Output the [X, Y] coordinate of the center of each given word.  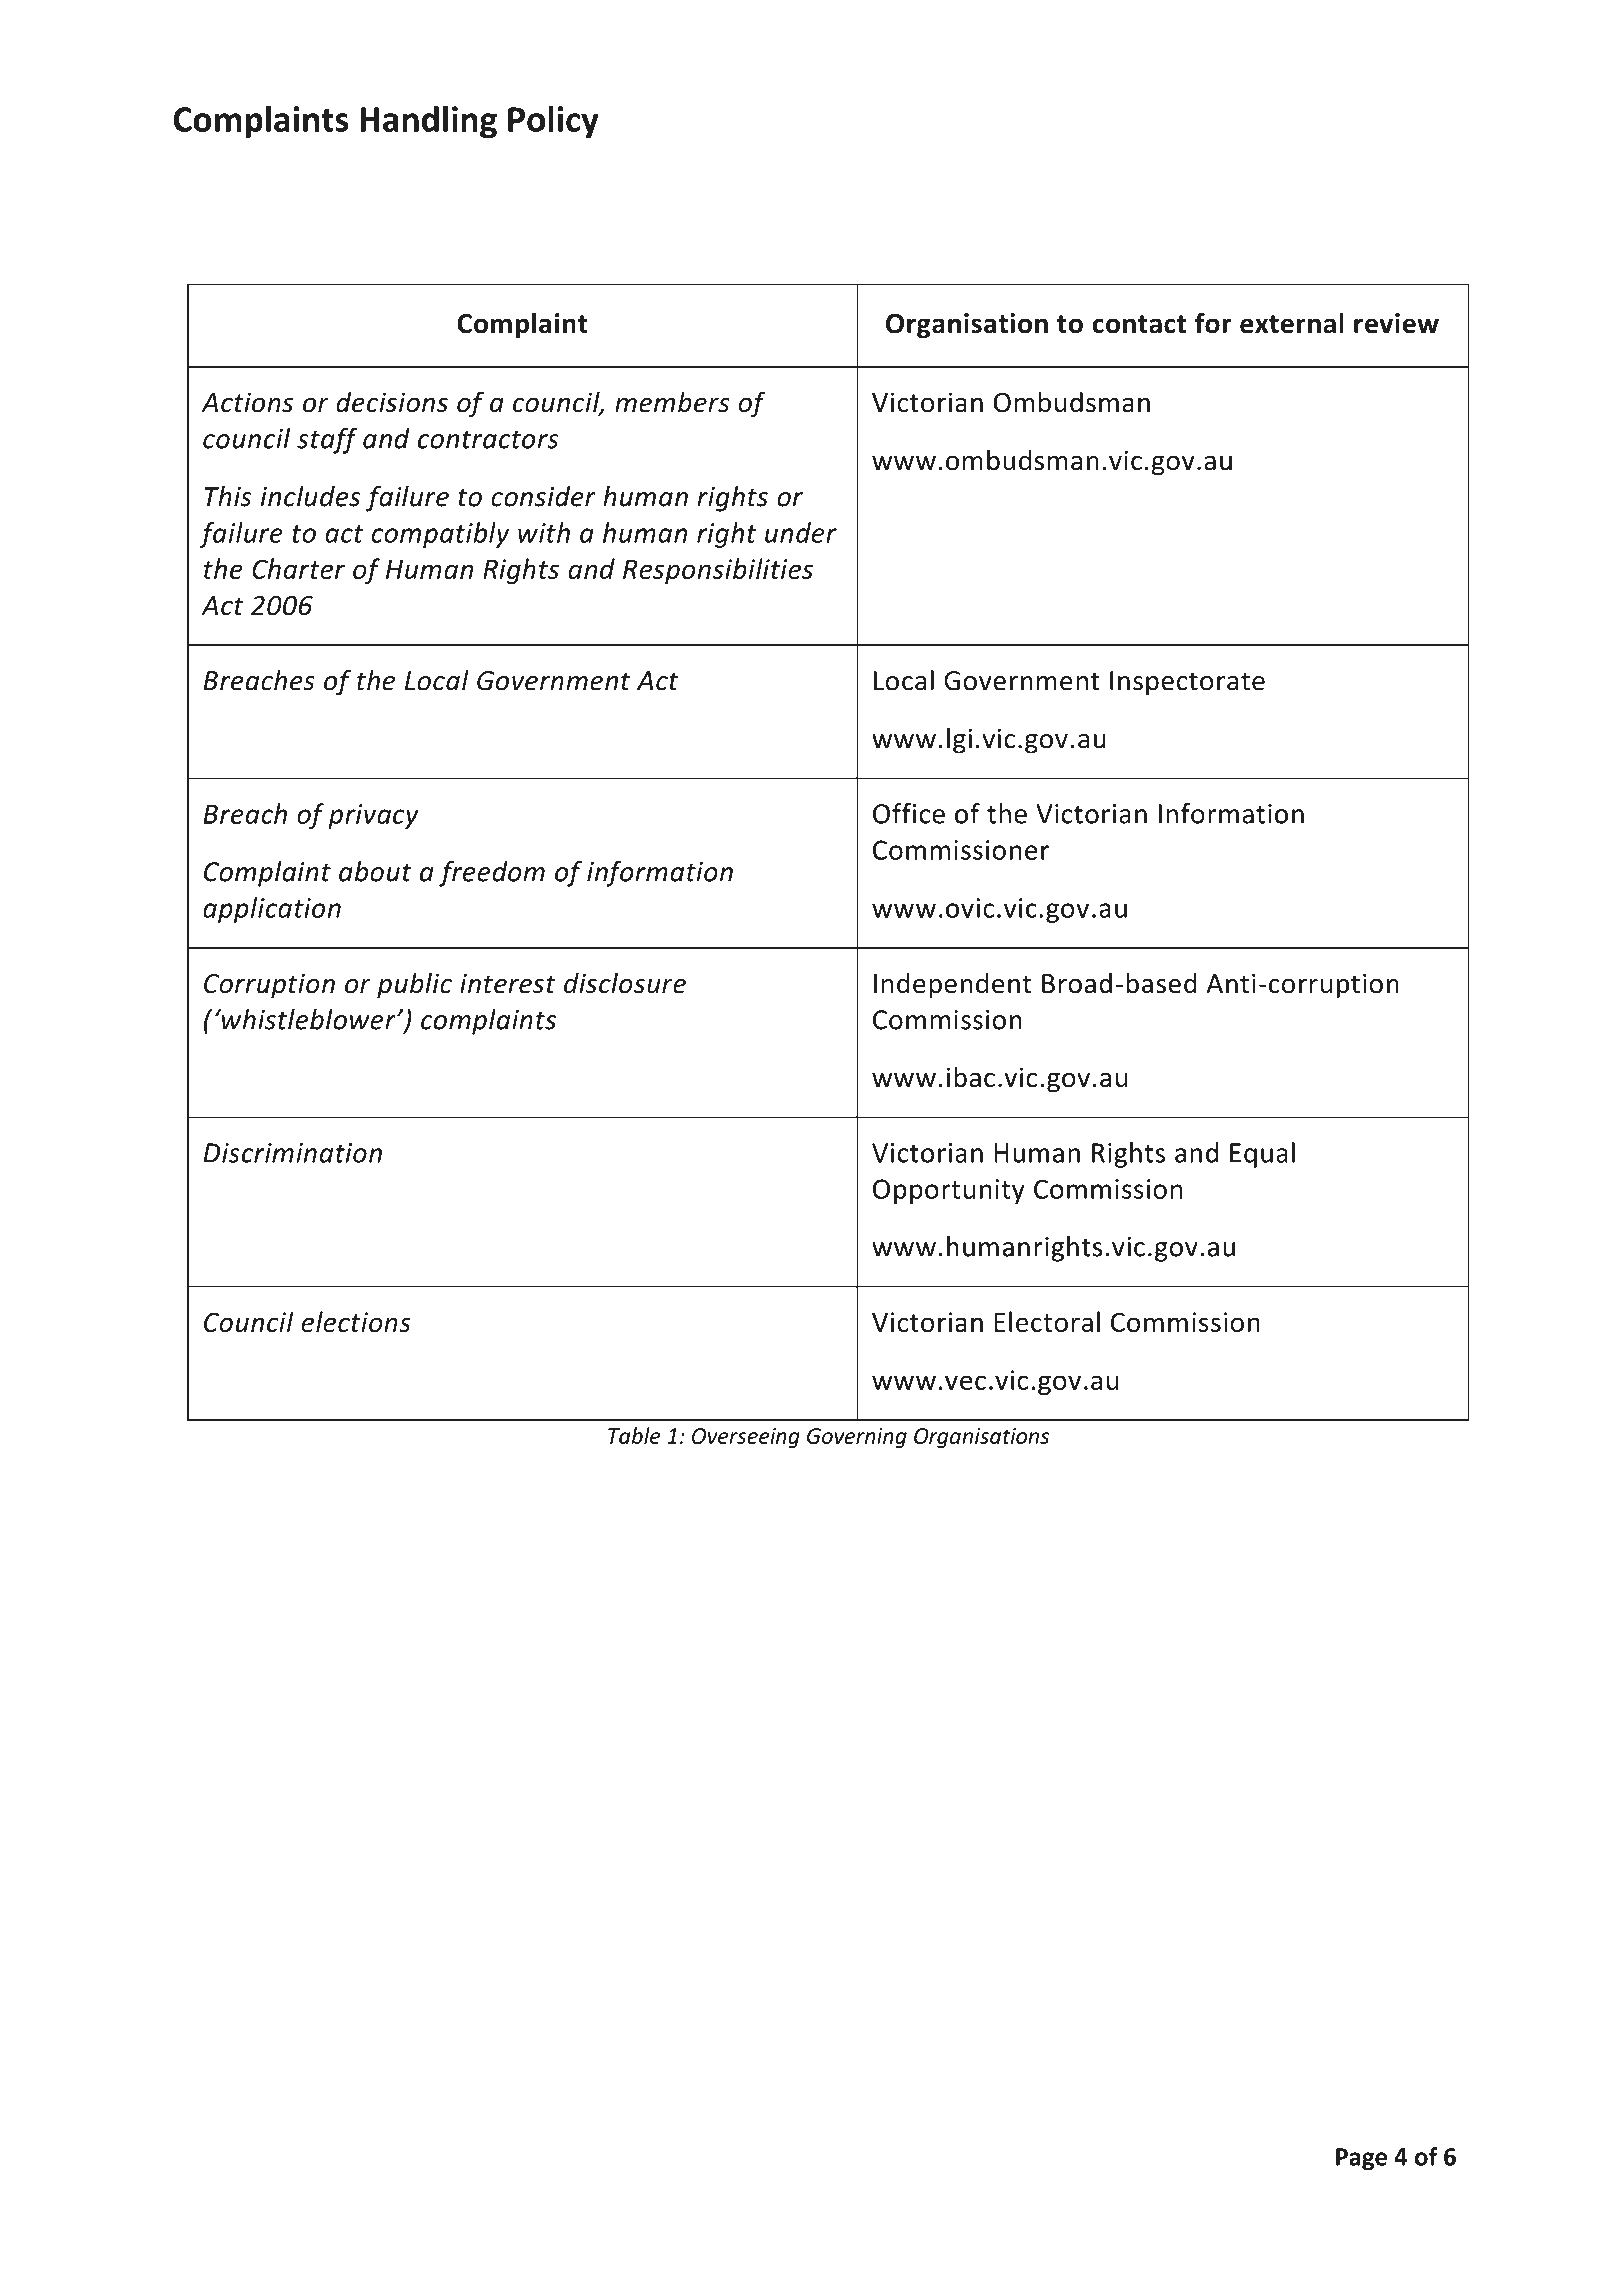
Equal [1262, 1155]
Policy [553, 122]
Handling [428, 122]
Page [1361, 2159]
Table [634, 1435]
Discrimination [292, 1153]
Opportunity [949, 1191]
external [1292, 323]
